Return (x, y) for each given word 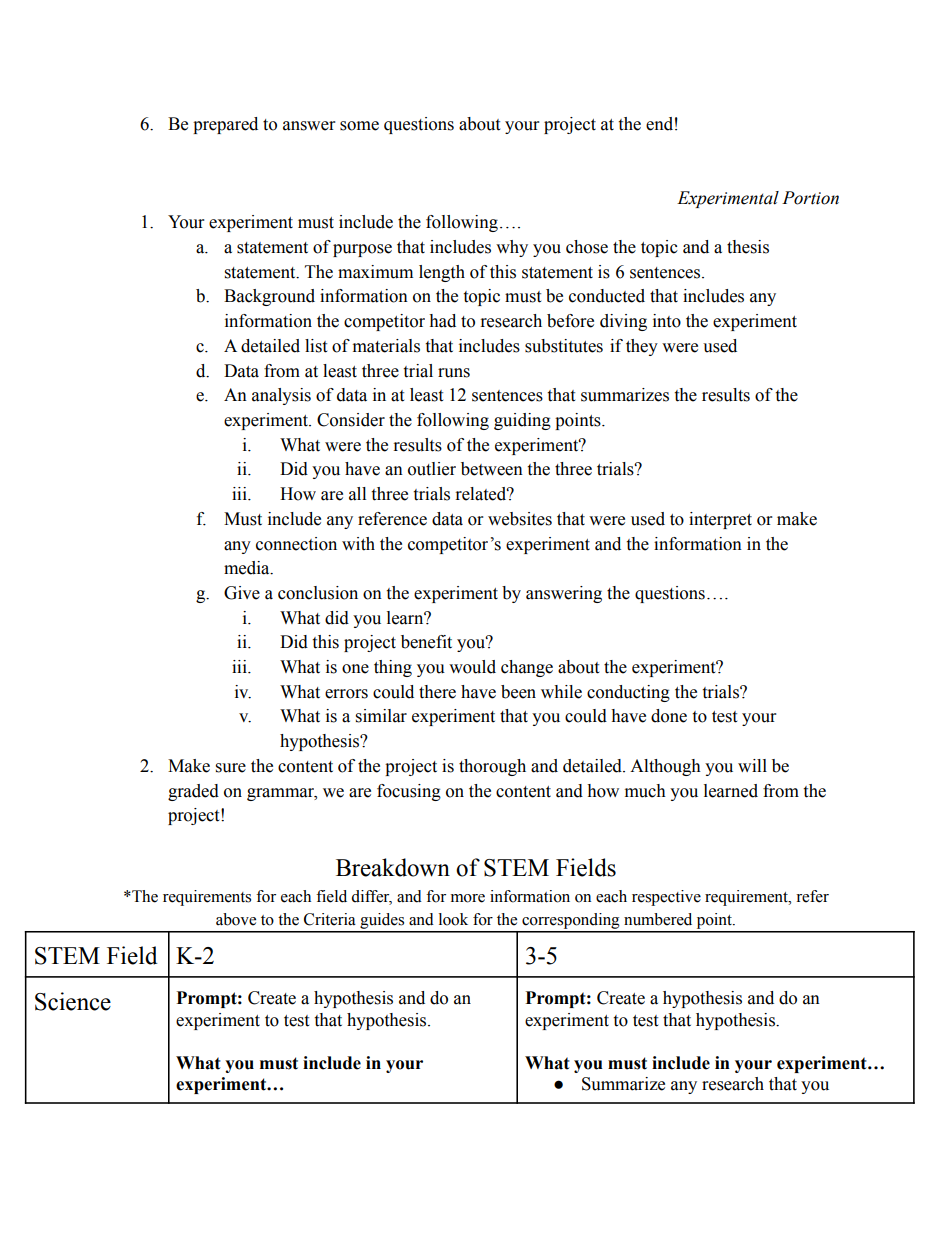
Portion (810, 198)
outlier (432, 469)
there (437, 692)
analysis (281, 396)
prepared (225, 125)
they (642, 347)
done (669, 716)
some (359, 126)
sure (231, 768)
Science (73, 1001)
